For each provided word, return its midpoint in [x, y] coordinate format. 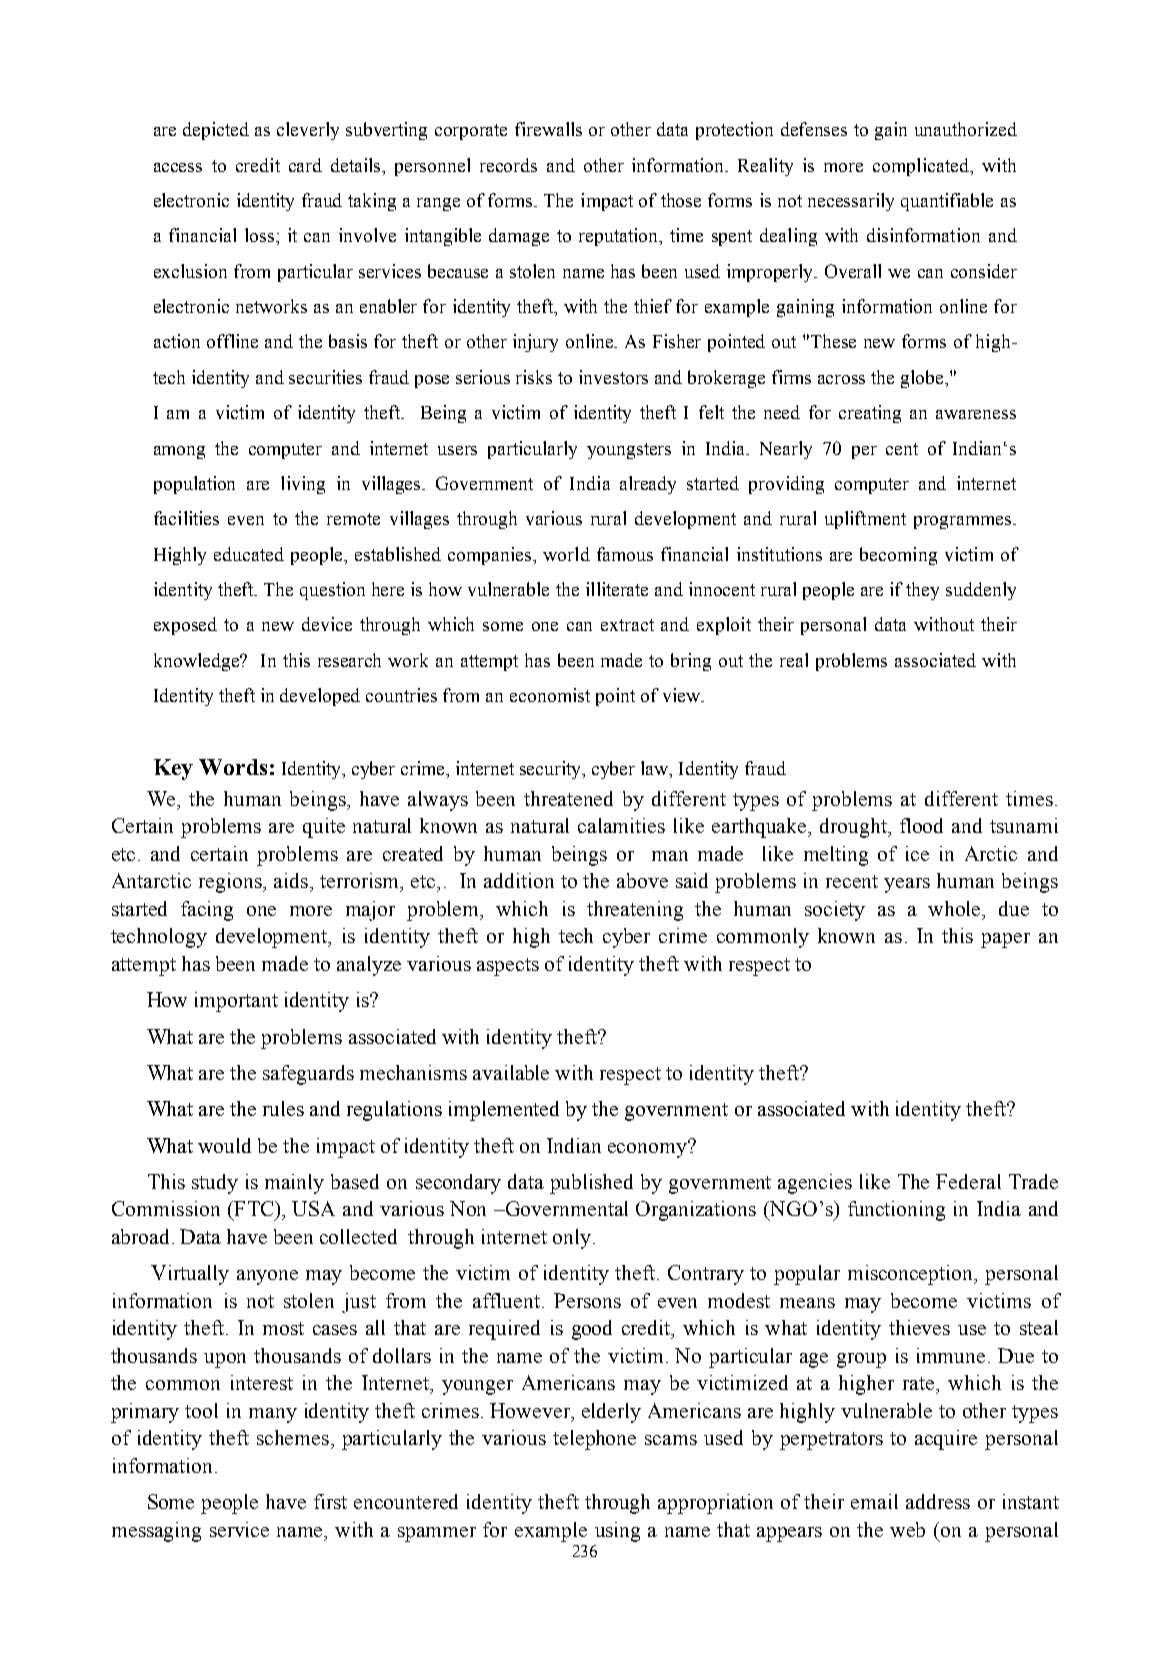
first [330, 1501]
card [305, 165]
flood [921, 825]
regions [231, 883]
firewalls [548, 129]
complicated [922, 167]
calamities [621, 825]
